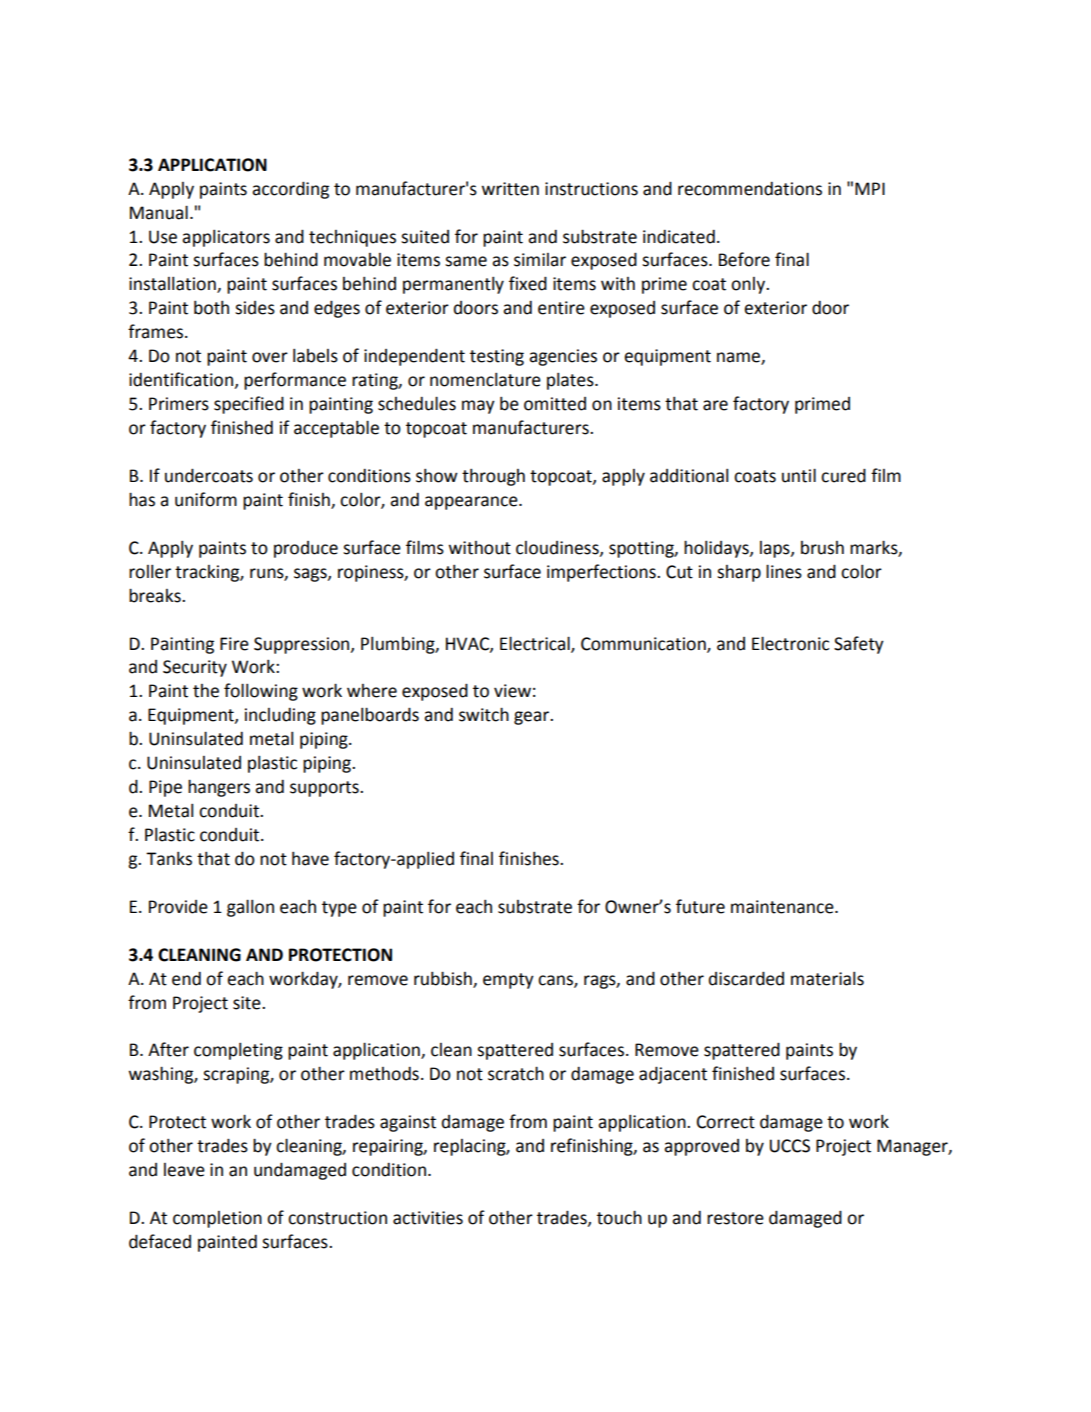 The image size is (1091, 1412). I want to click on until, so click(799, 475).
